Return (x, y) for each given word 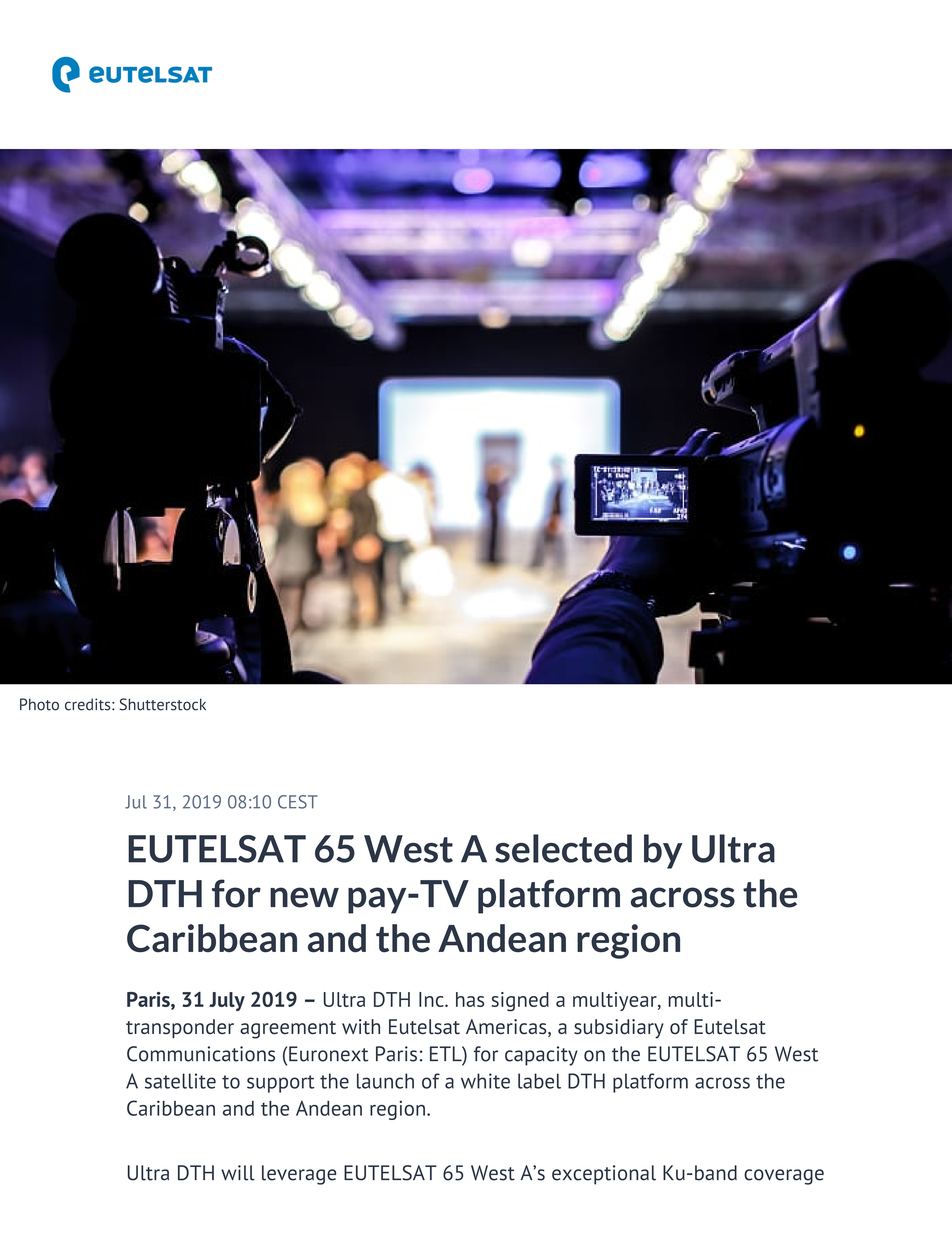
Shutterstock (163, 704)
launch (385, 1081)
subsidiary (619, 1029)
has (470, 999)
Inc (432, 999)
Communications (201, 1054)
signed (520, 1001)
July (227, 1001)
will (238, 1173)
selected (563, 848)
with (361, 1026)
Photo (39, 704)
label (539, 1081)
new (304, 897)
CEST (298, 802)
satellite (180, 1081)
